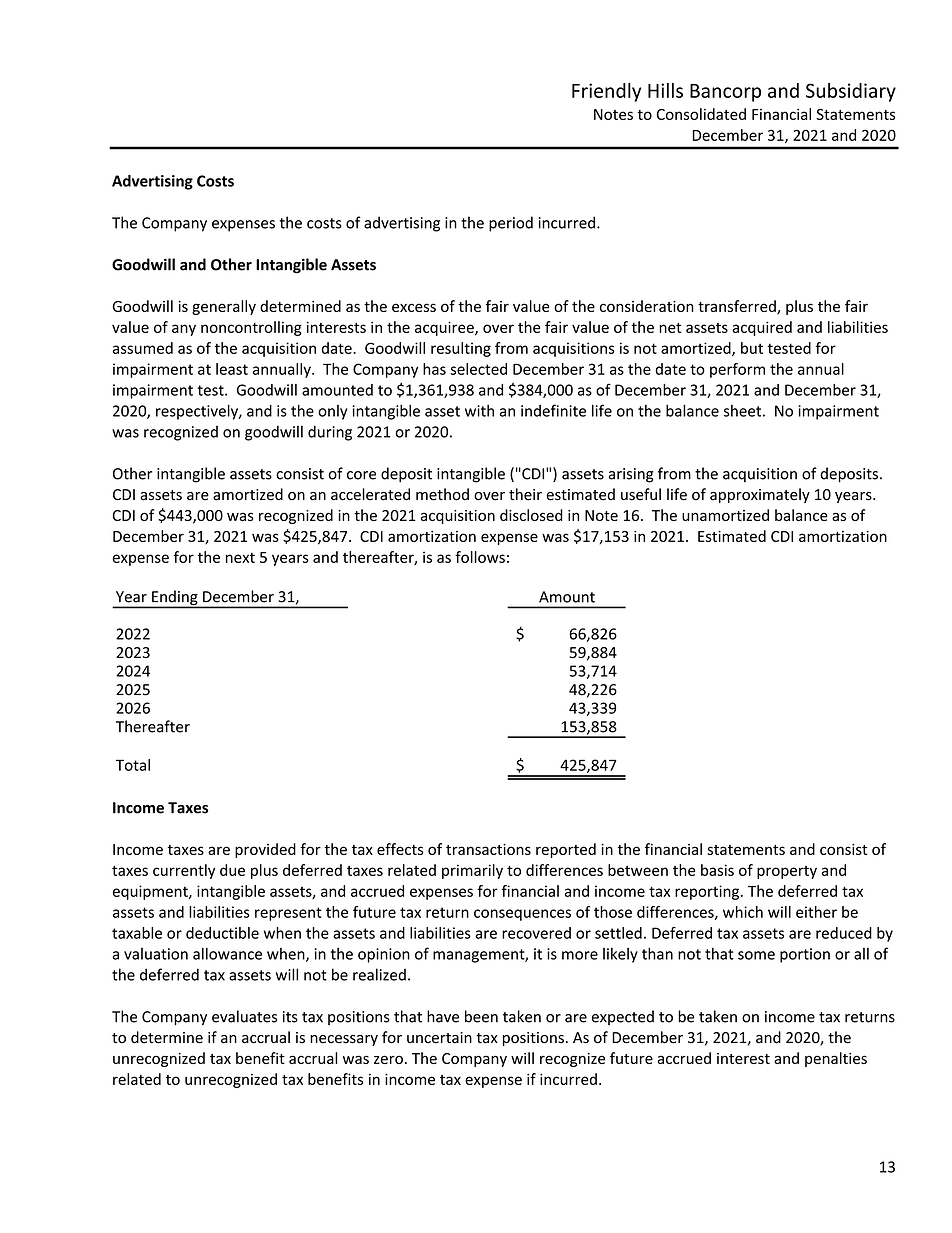 This screenshot has width=952, height=1233. I want to click on Subsidiary, so click(851, 92).
